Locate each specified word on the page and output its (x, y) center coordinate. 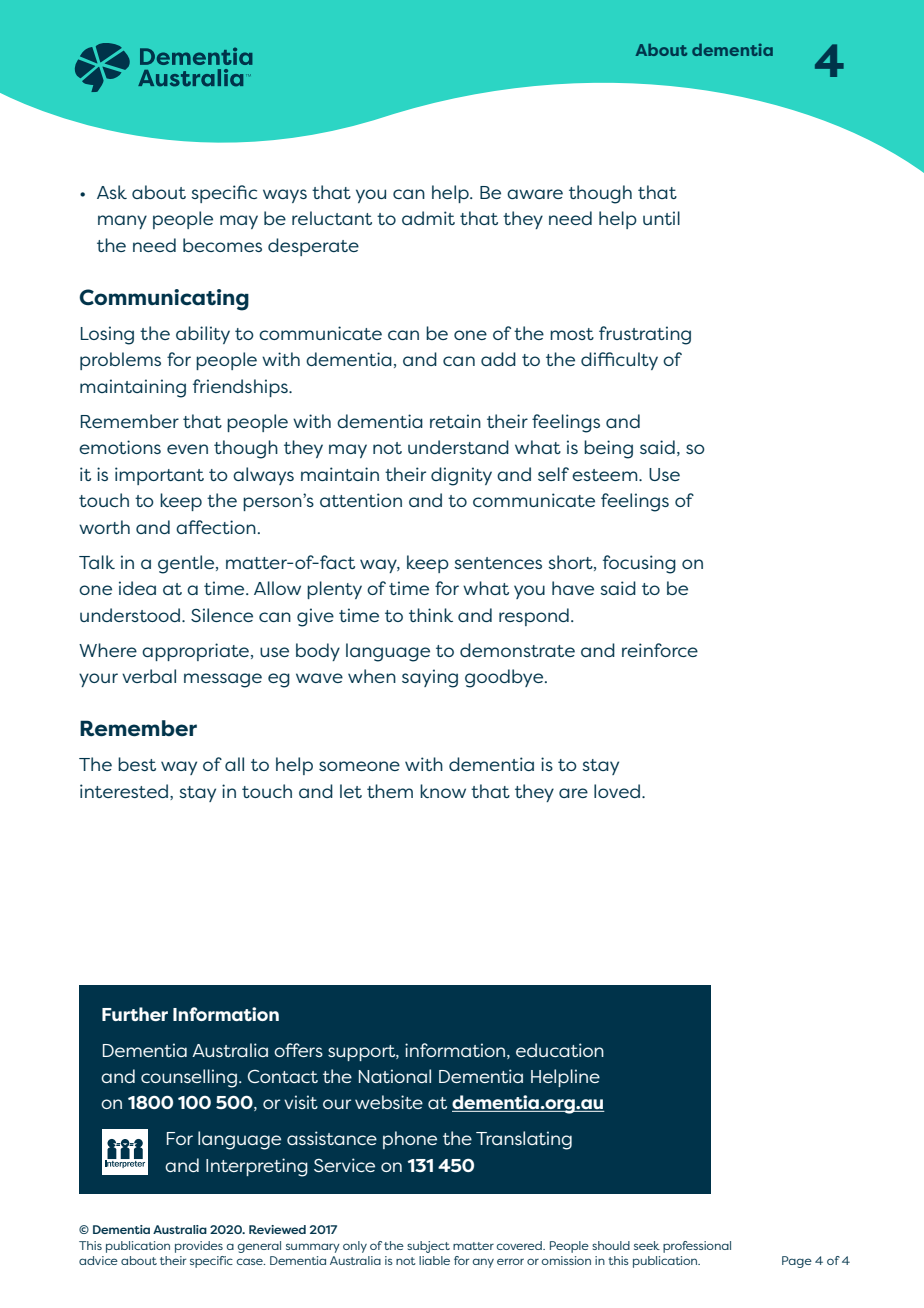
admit (428, 218)
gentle (187, 564)
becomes (222, 245)
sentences (498, 563)
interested (124, 791)
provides (199, 1247)
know (443, 791)
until (661, 218)
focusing (639, 564)
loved (617, 791)
